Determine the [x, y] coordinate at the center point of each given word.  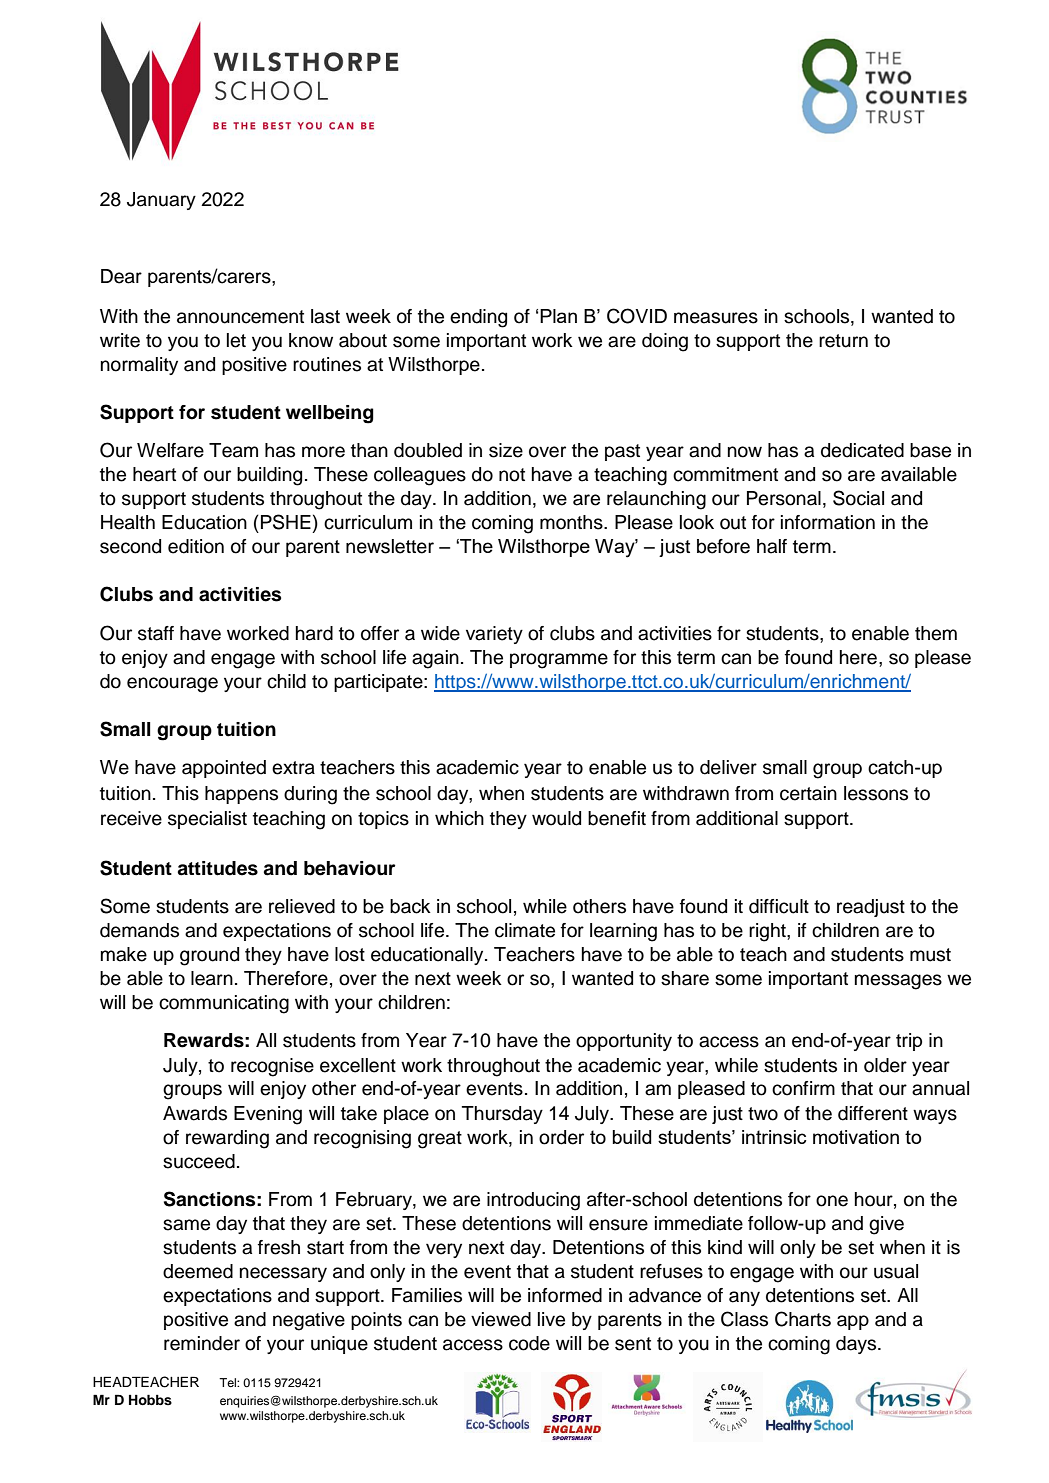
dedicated [862, 450]
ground [209, 956]
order [561, 1137]
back [410, 906]
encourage [172, 685]
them [936, 633]
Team [233, 450]
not [512, 475]
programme [559, 661]
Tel [228, 1382]
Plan [558, 316]
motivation [856, 1137]
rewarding [227, 1139]
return [843, 341]
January [161, 201]
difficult [779, 906]
